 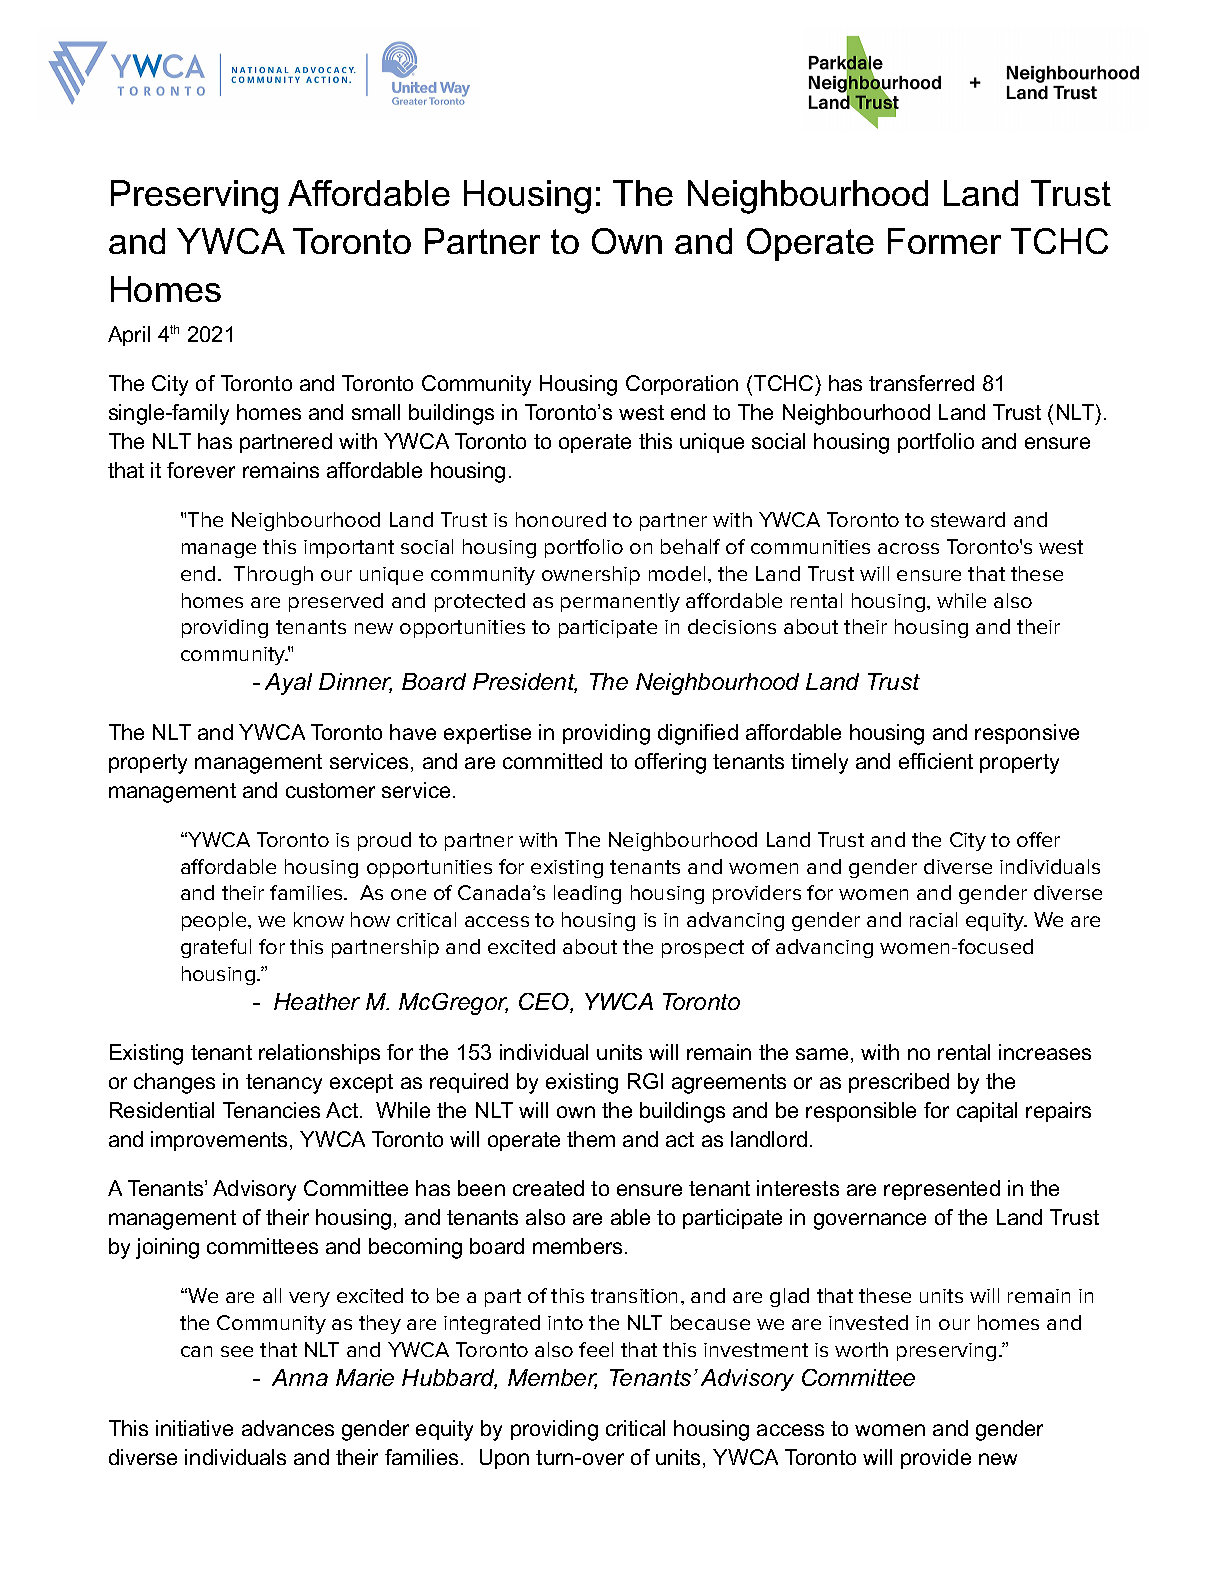 What do you see at coordinates (682, 385) in the document?
I see `Corporation` at bounding box center [682, 385].
